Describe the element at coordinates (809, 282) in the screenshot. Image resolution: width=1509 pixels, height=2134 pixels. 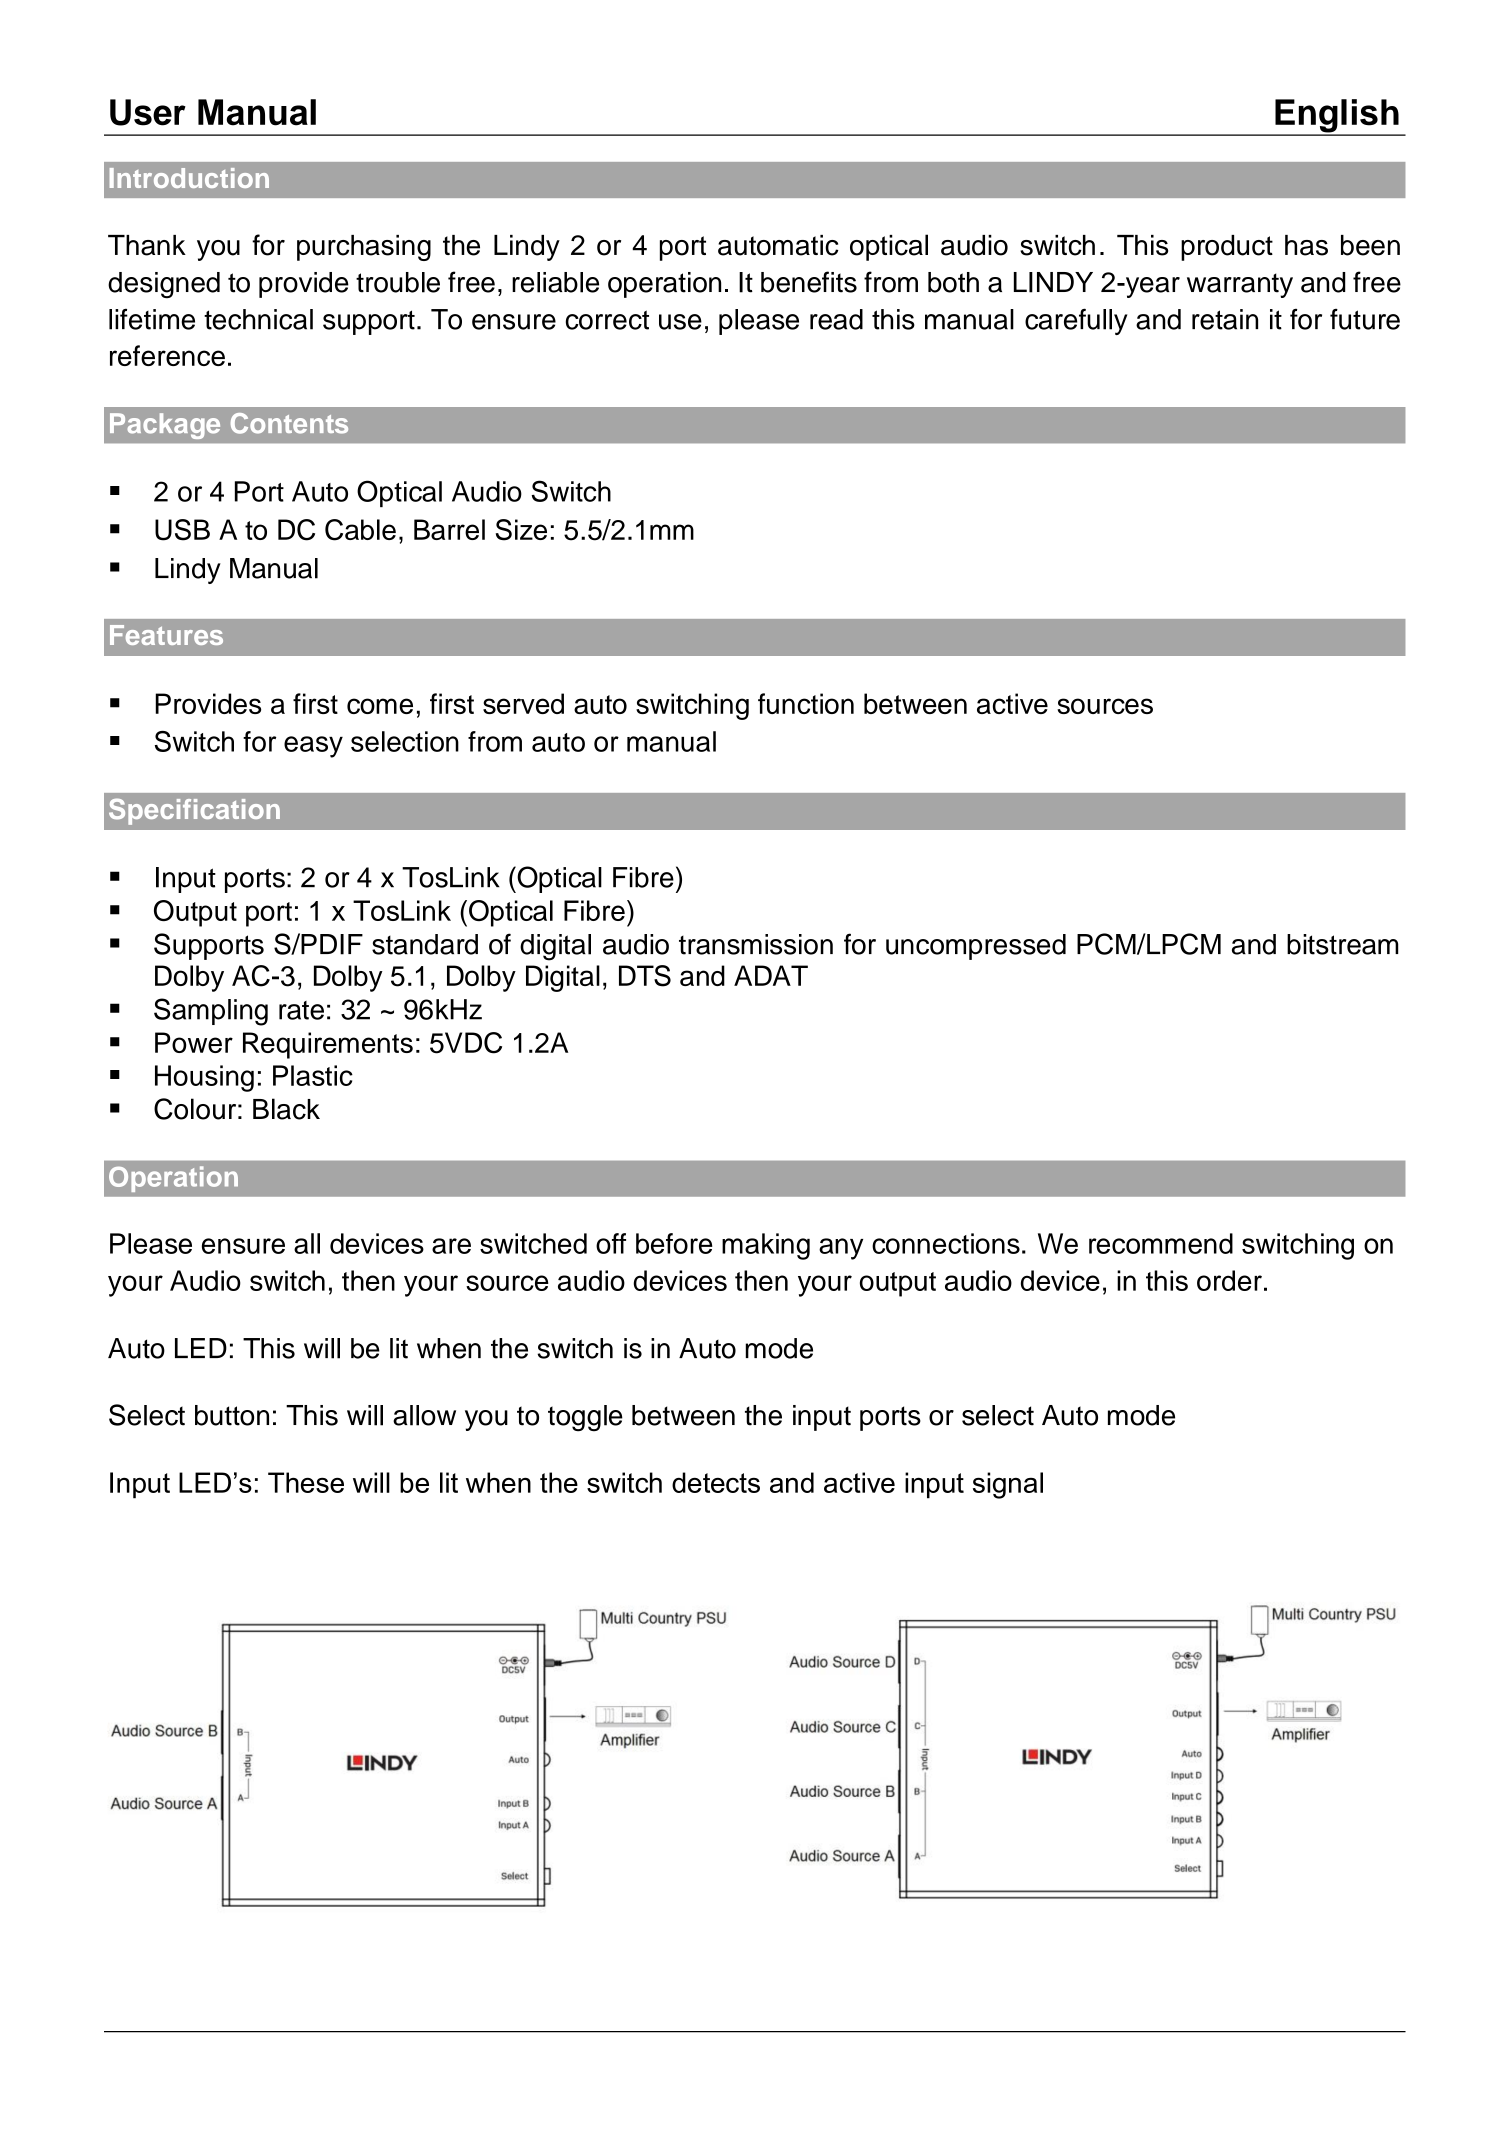
I see `benefits` at that location.
